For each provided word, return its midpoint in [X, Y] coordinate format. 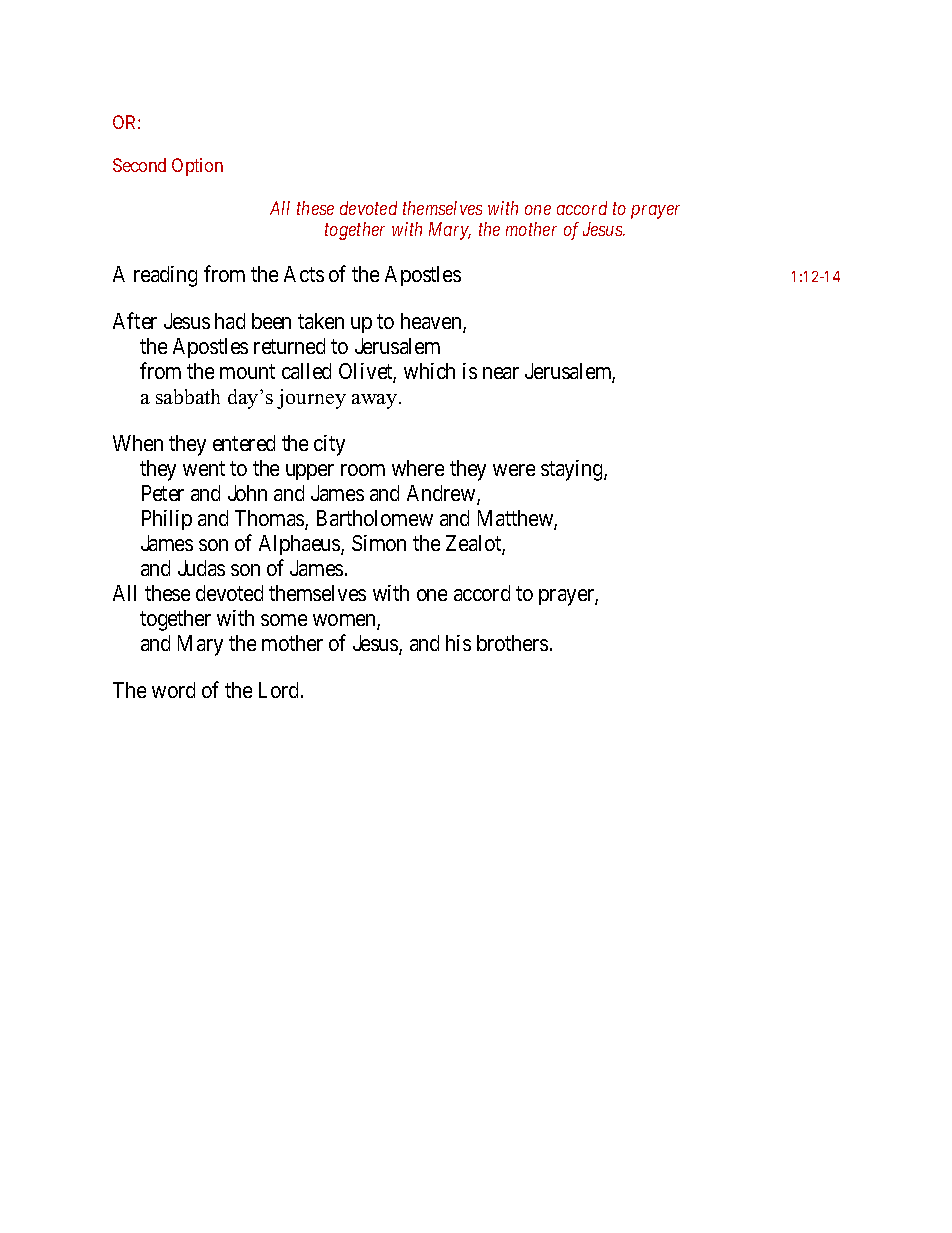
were [514, 470]
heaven [432, 322]
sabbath [188, 396]
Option [197, 167]
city [329, 445]
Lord [280, 690]
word [173, 690]
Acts [304, 274]
